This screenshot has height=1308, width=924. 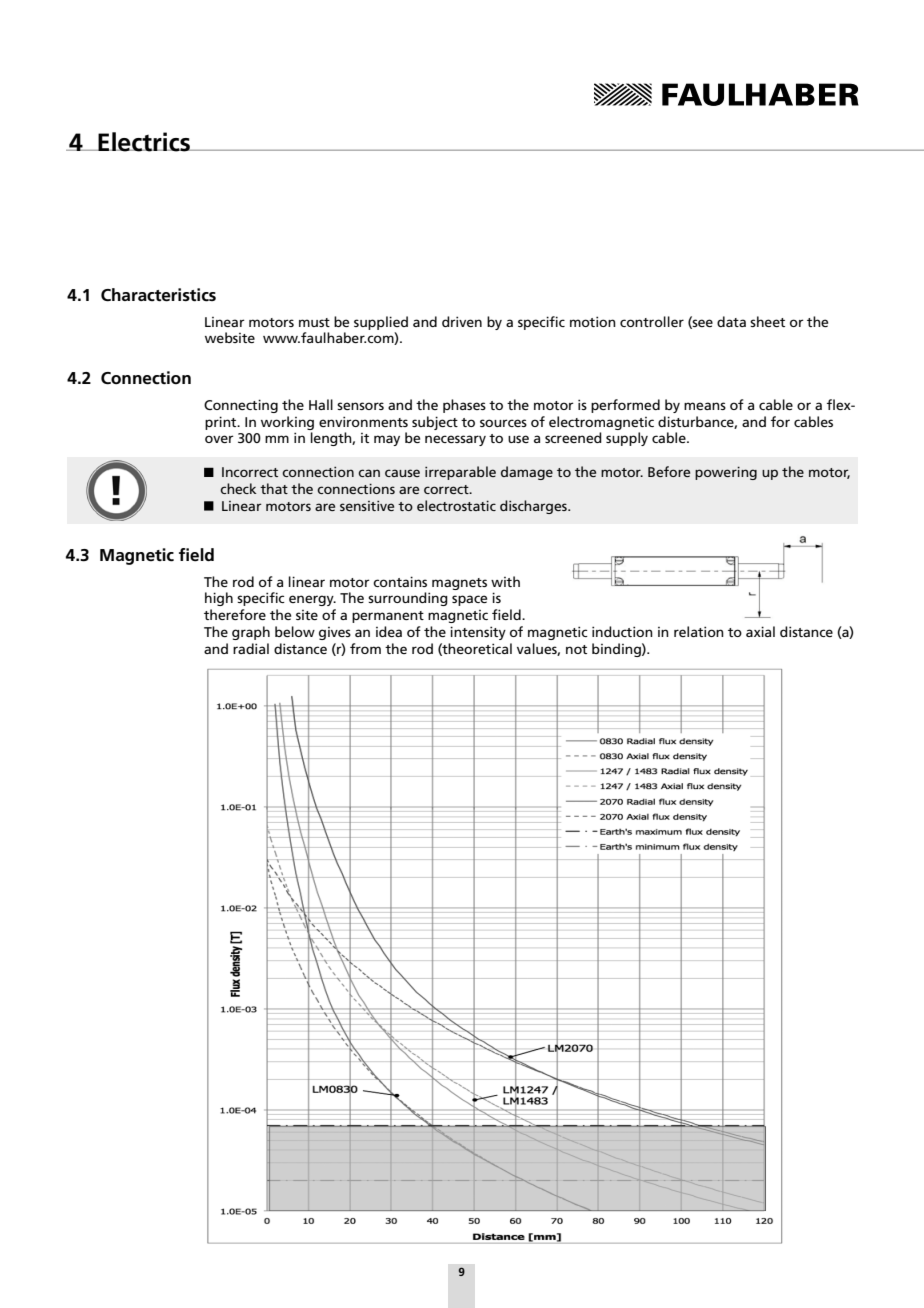 What do you see at coordinates (251, 633) in the screenshot?
I see `graph` at bounding box center [251, 633].
